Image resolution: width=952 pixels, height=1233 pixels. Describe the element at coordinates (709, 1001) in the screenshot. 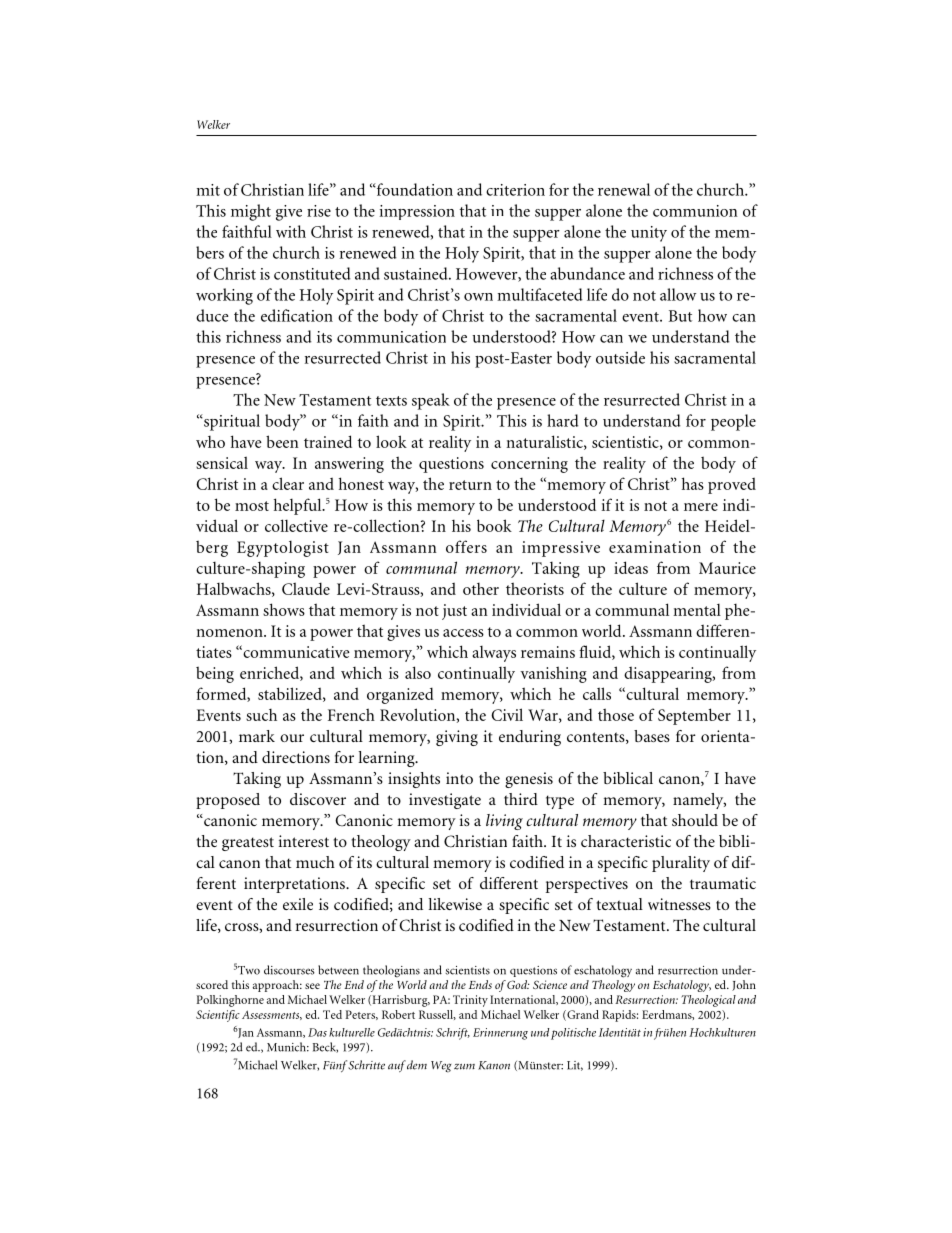

I see `Theological` at that location.
